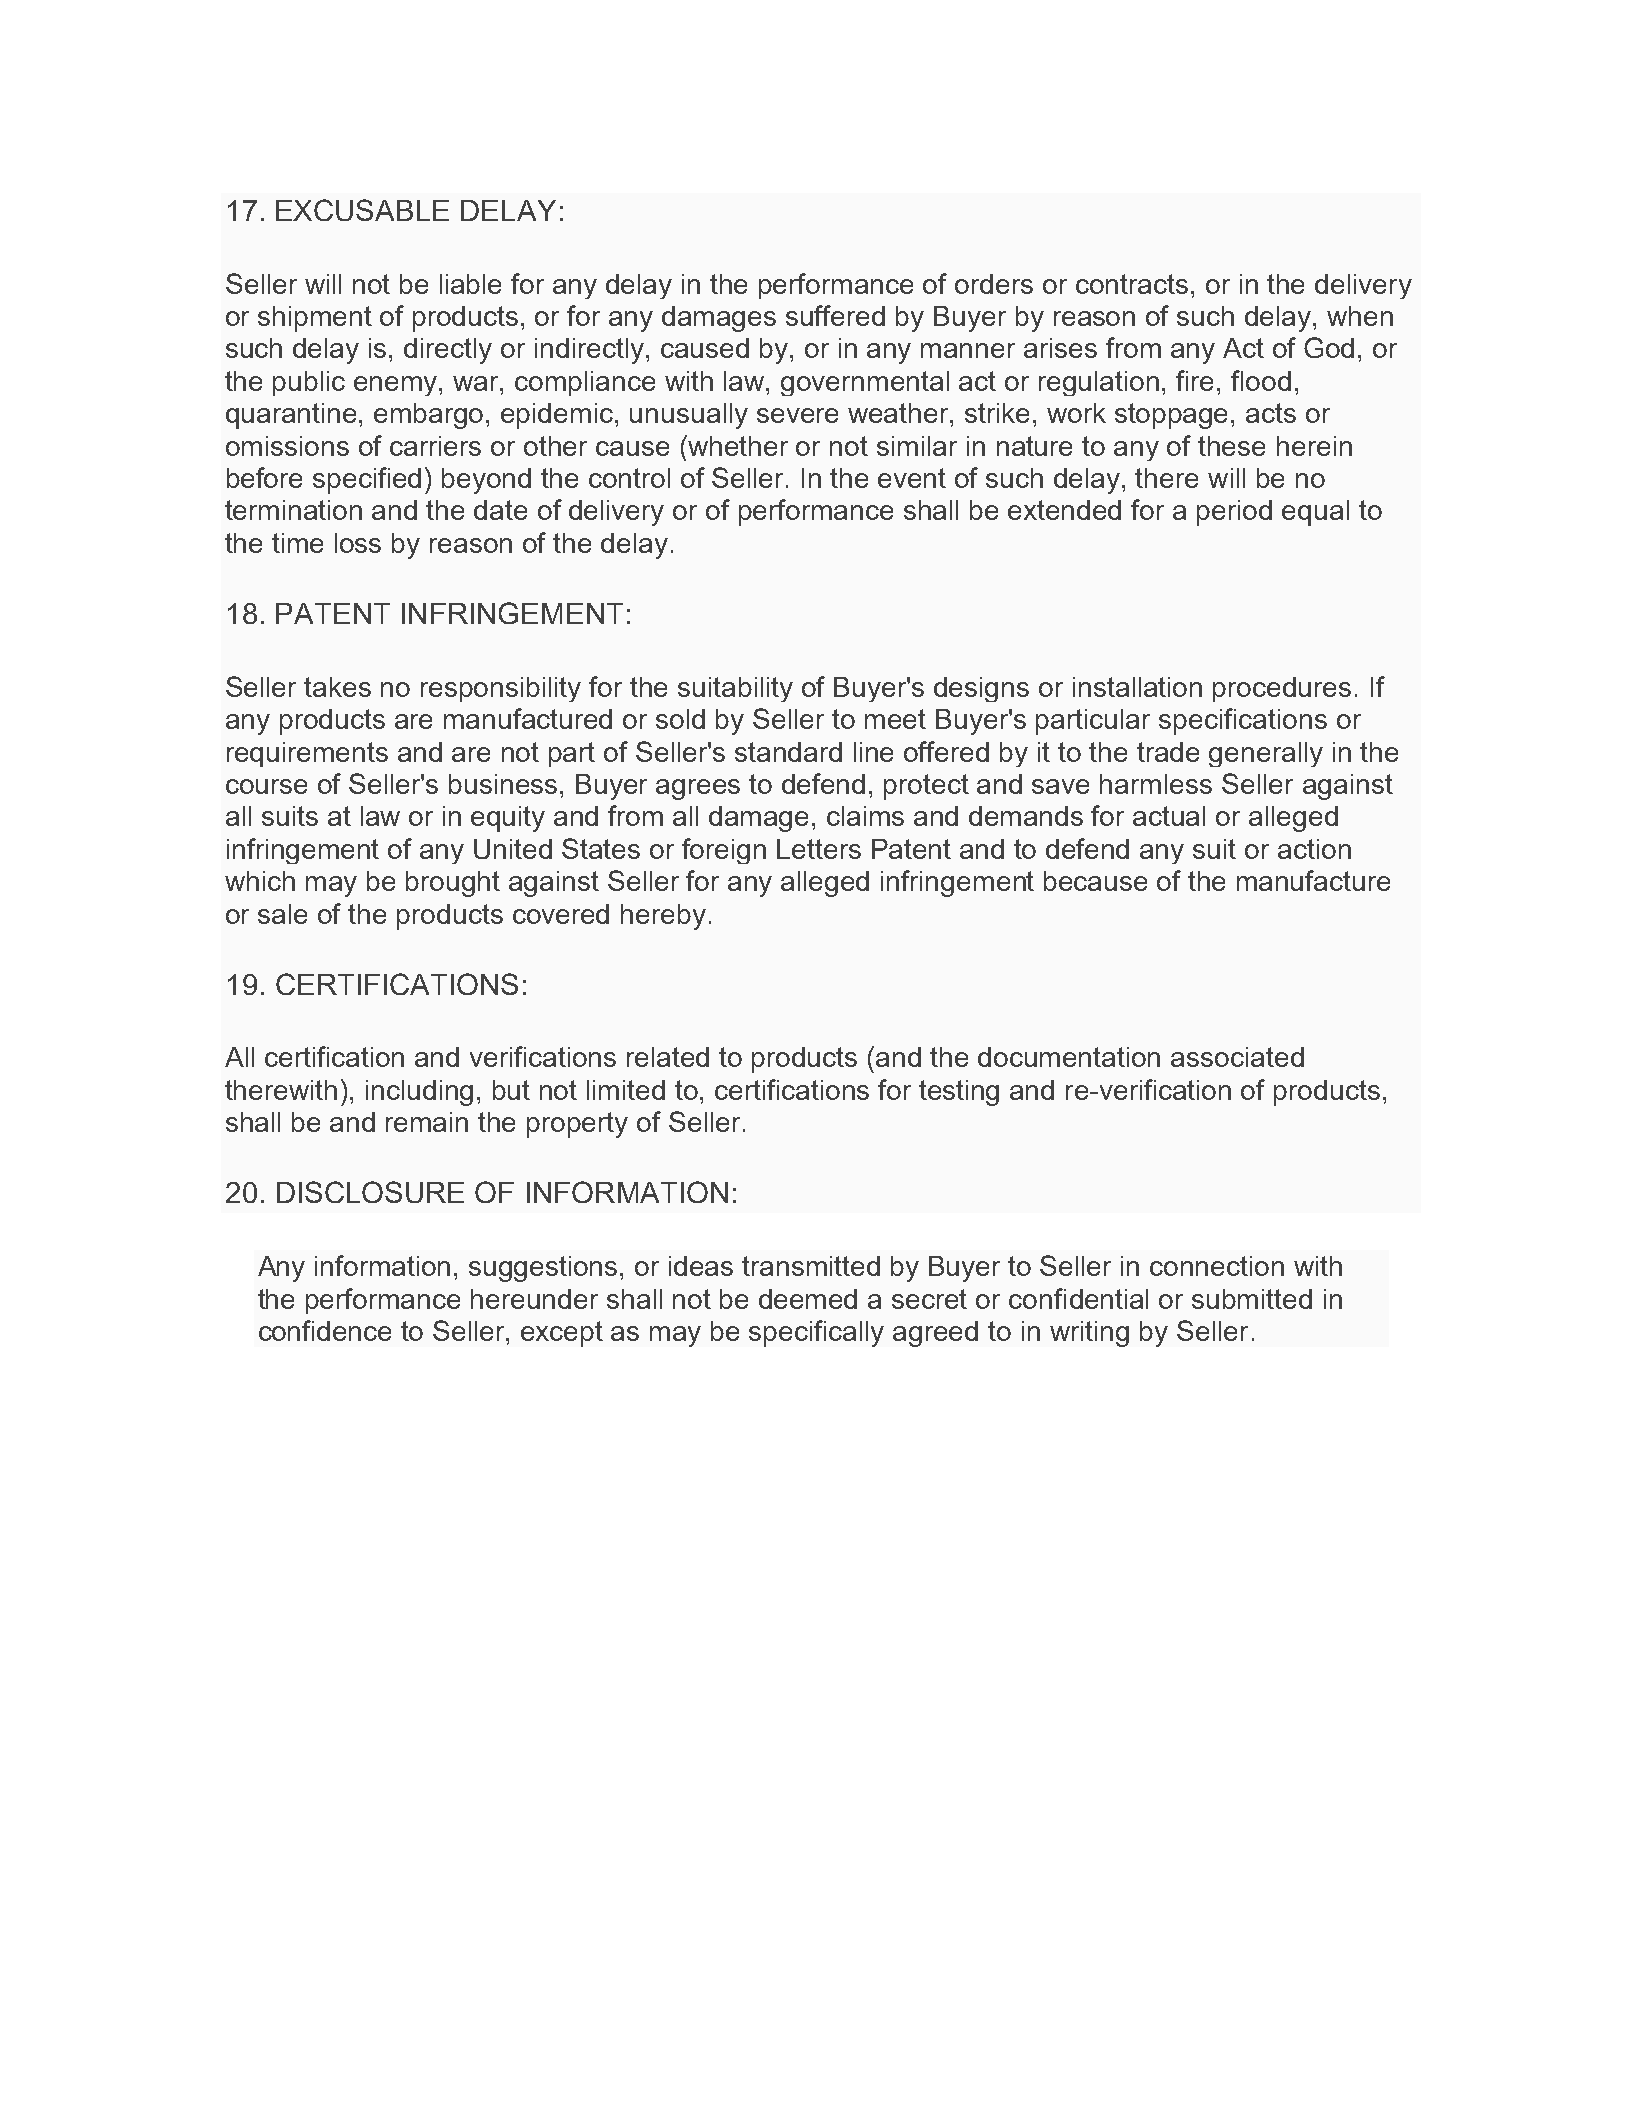 The width and height of the screenshot is (1642, 2124). What do you see at coordinates (307, 754) in the screenshot?
I see `requirements` at bounding box center [307, 754].
